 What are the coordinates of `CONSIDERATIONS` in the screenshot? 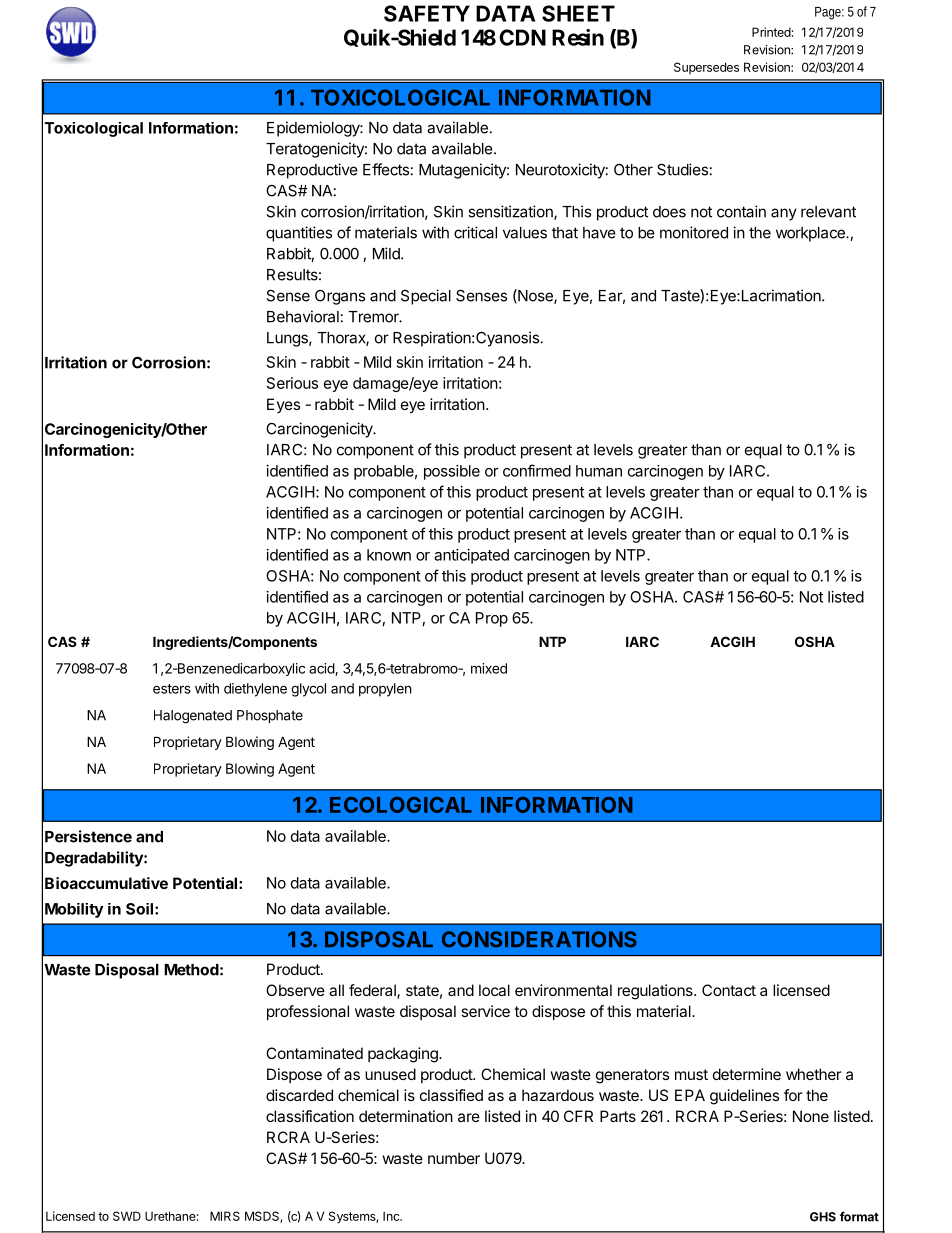 It's located at (539, 939).
